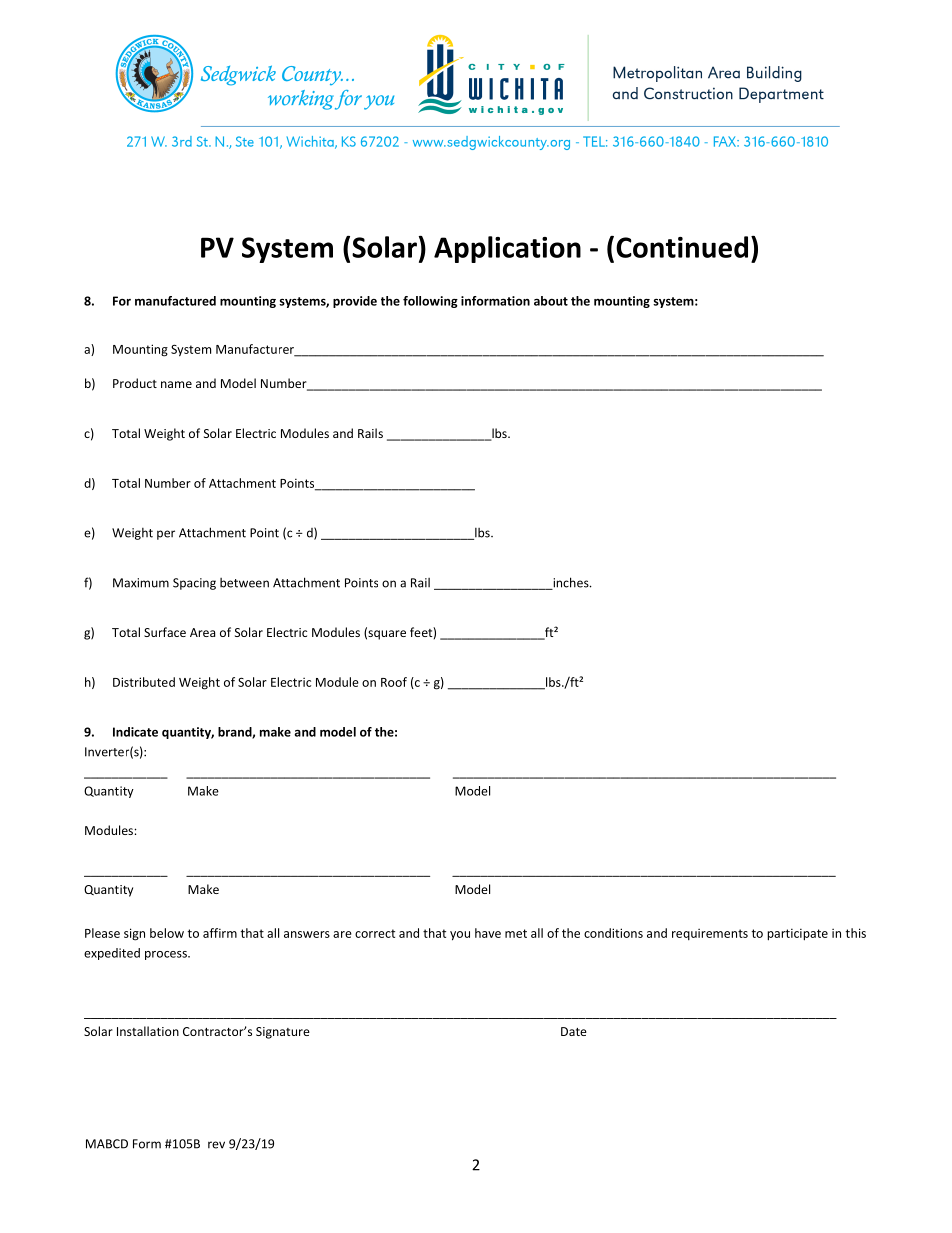 The image size is (952, 1233). What do you see at coordinates (574, 1031) in the page?
I see `Date` at bounding box center [574, 1031].
